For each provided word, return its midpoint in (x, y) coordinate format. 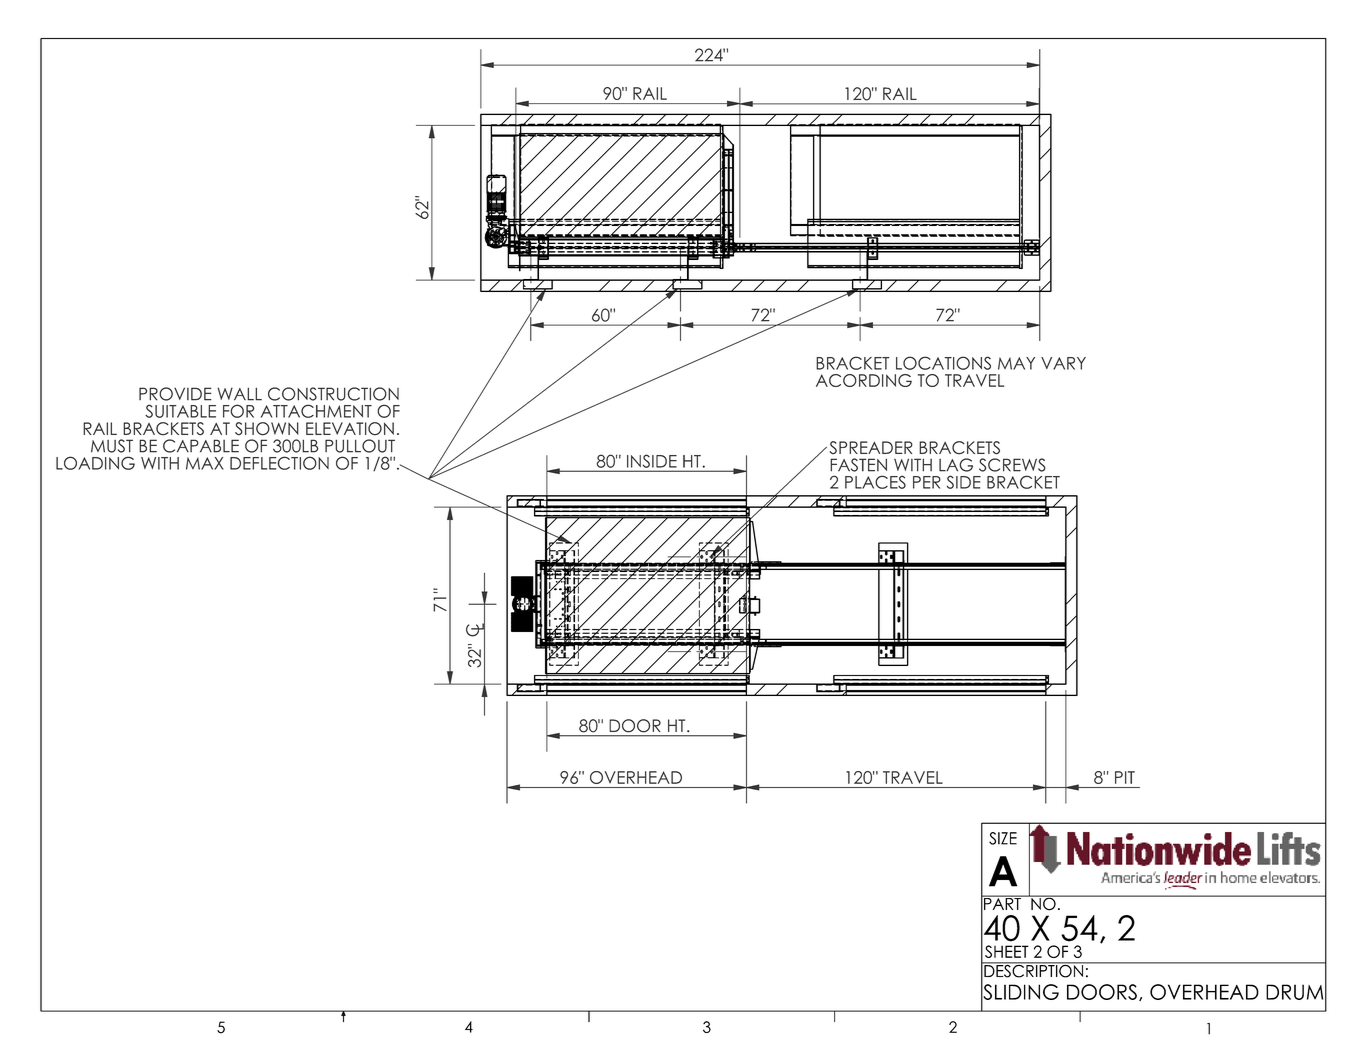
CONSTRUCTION (333, 394)
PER (927, 482)
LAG (956, 465)
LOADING (95, 463)
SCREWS (1012, 465)
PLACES (875, 482)
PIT (1125, 777)
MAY (1016, 363)
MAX (205, 463)
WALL (239, 394)
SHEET (1007, 951)
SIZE (1003, 838)
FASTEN (858, 465)
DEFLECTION (279, 463)
